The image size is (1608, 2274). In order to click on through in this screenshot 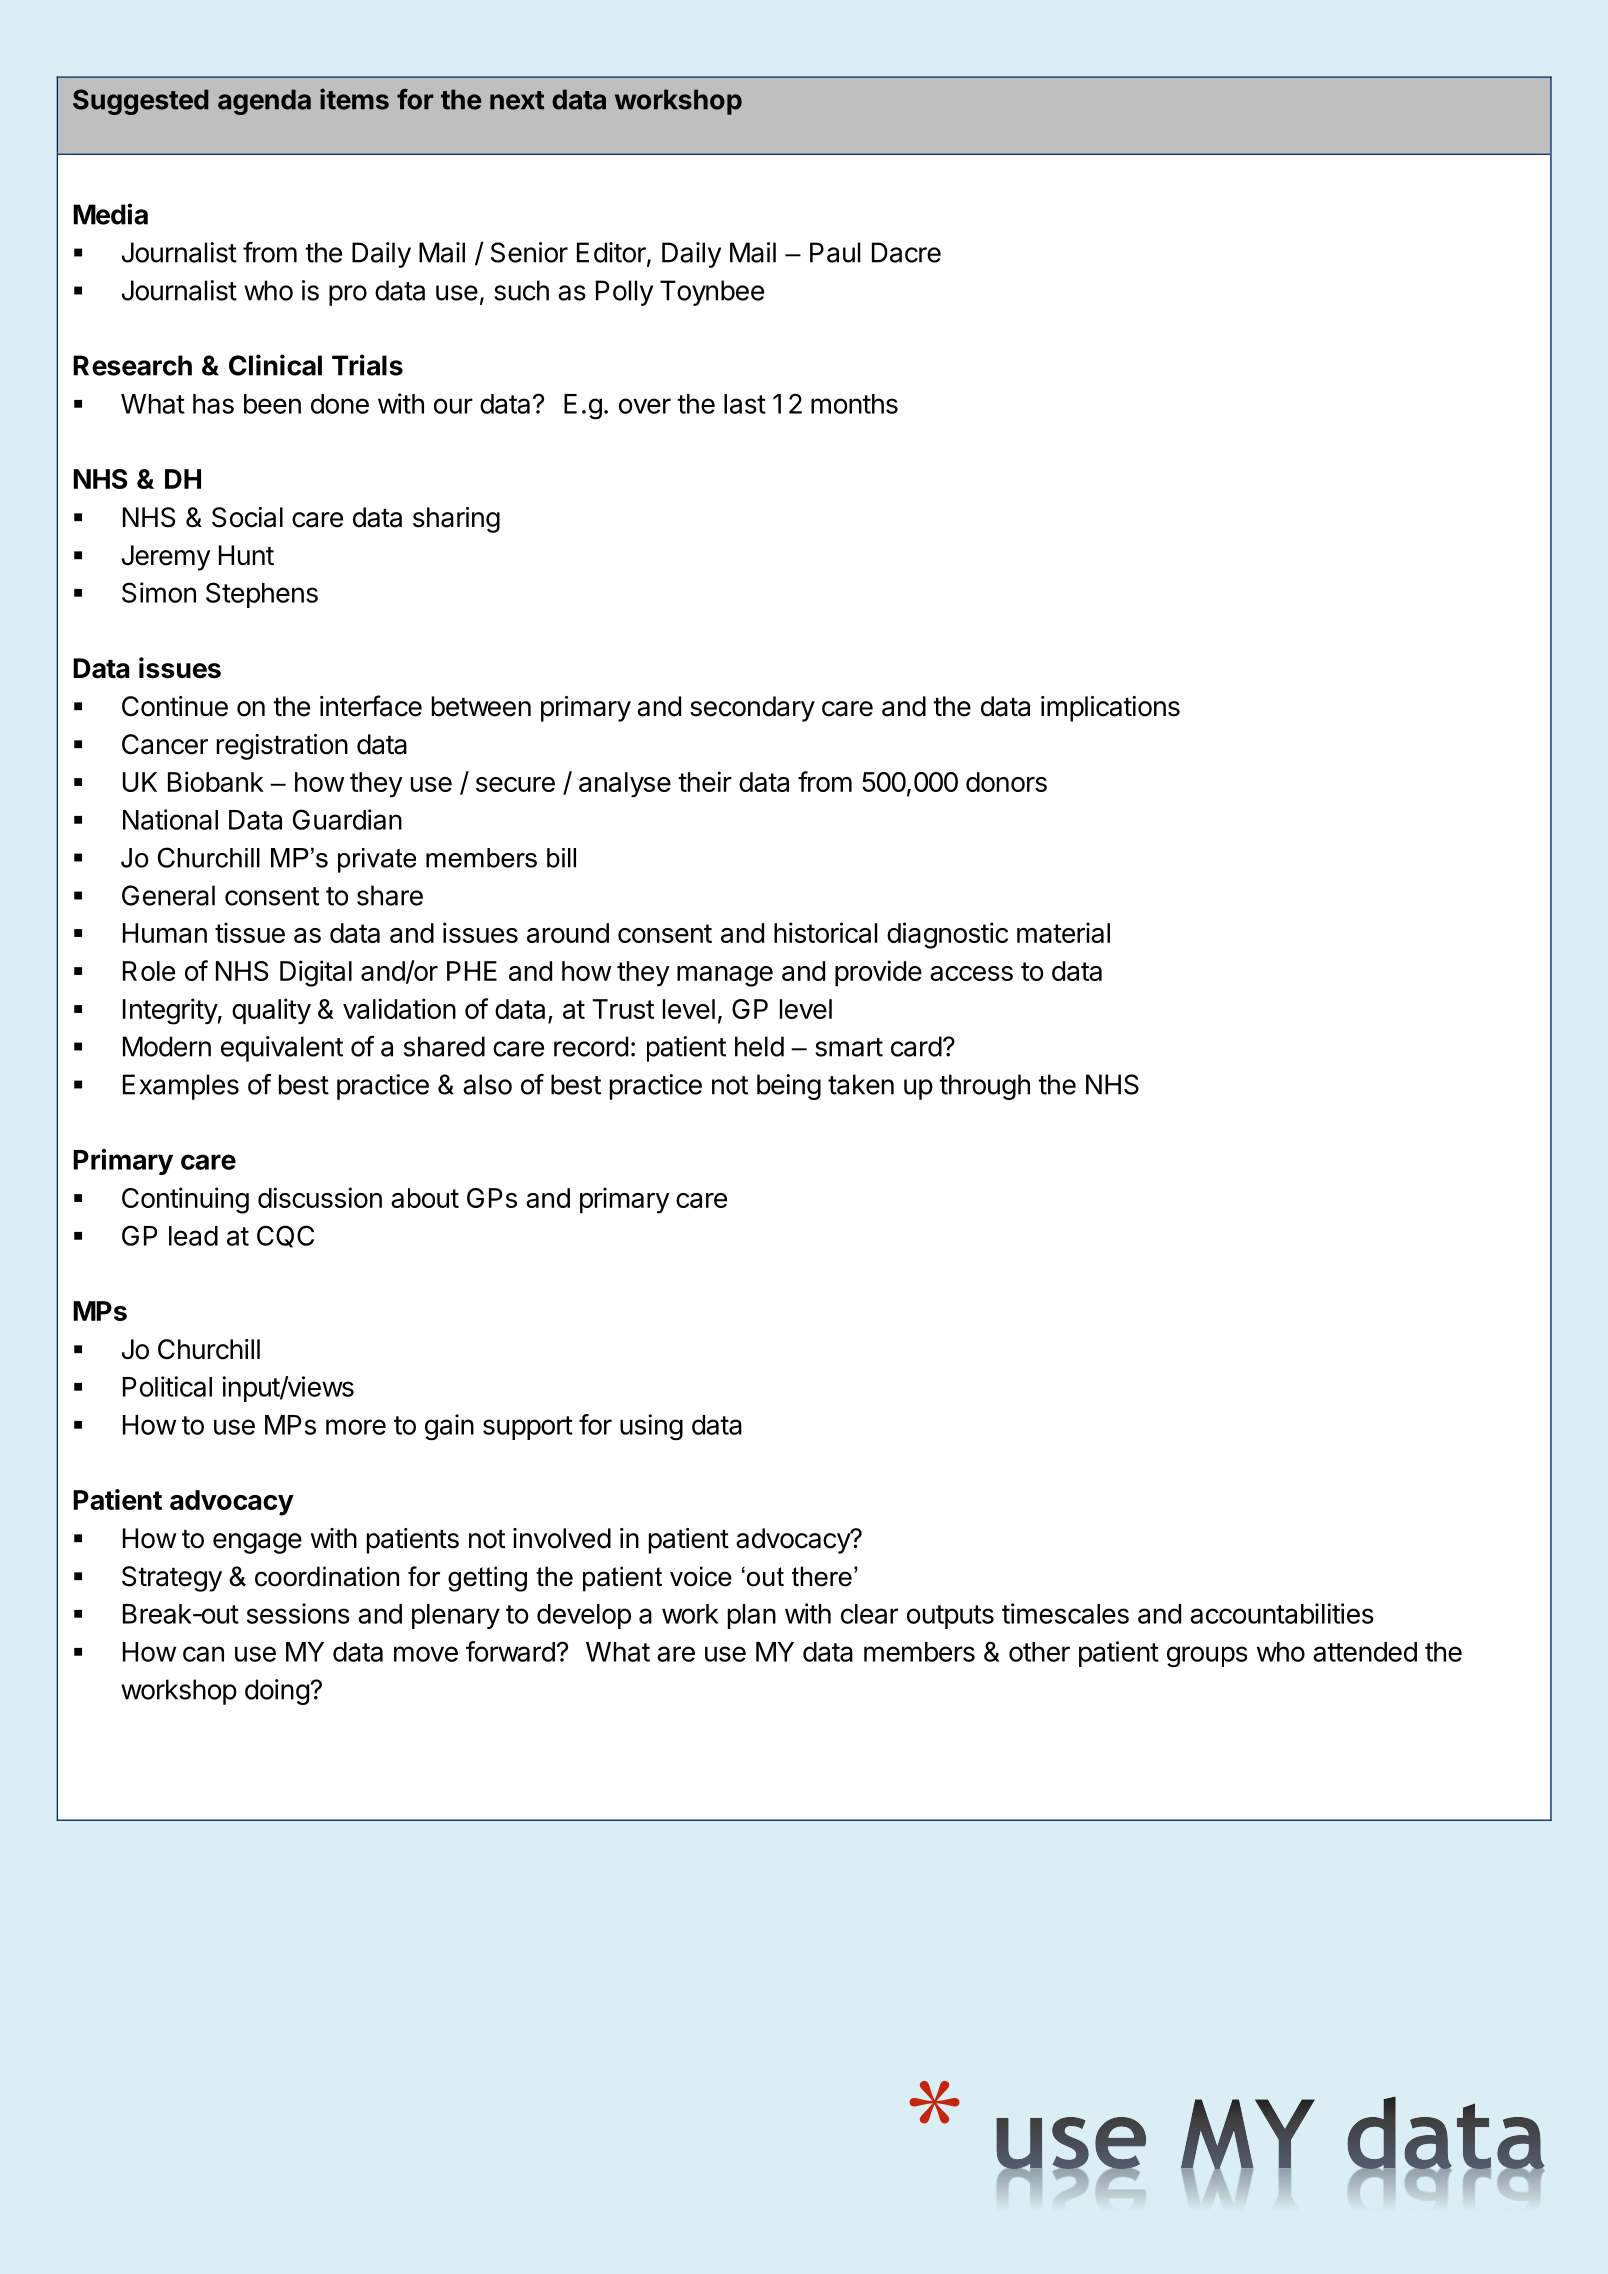, I will do `click(984, 1087)`.
